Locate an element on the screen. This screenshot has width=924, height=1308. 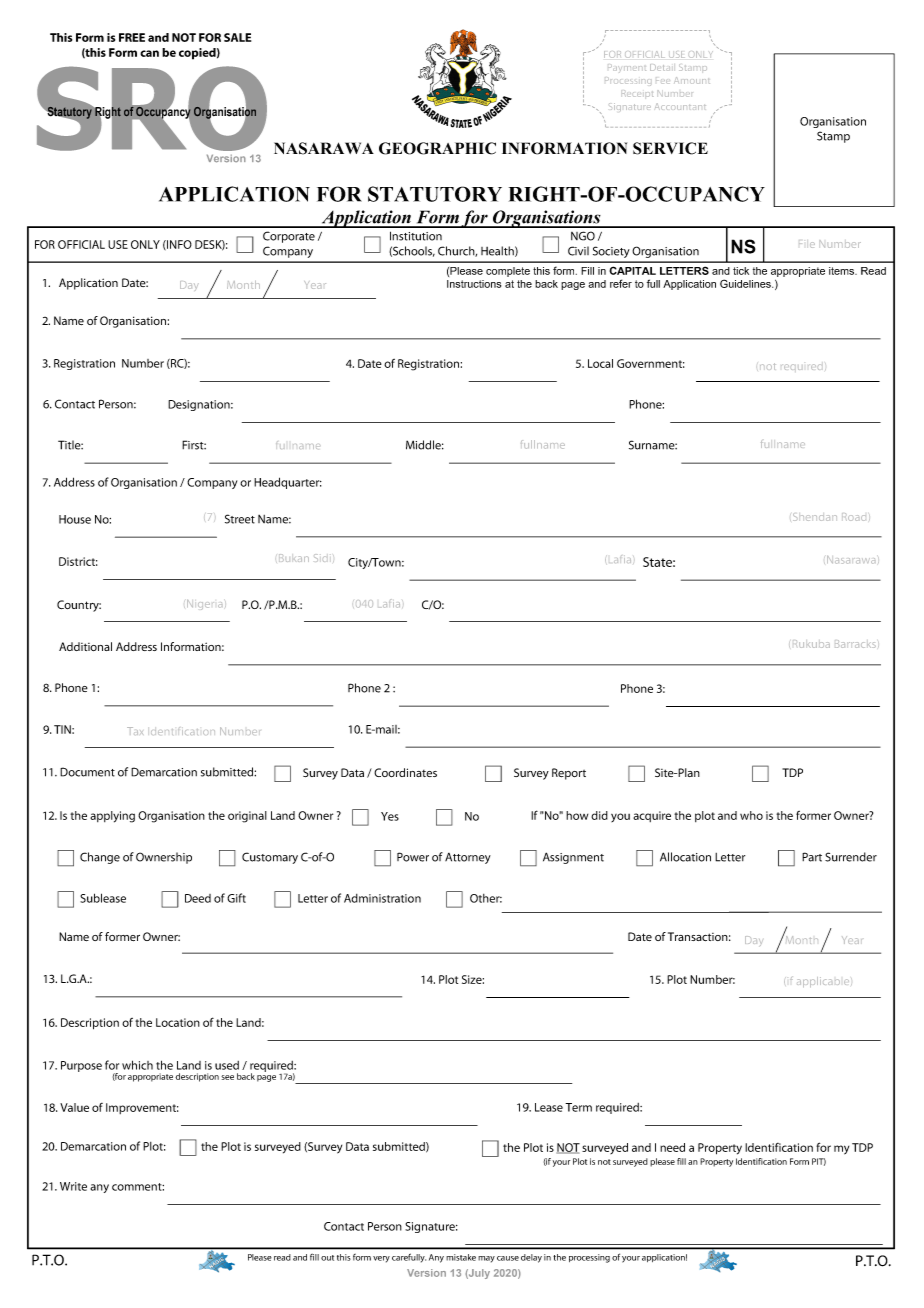
Attorney is located at coordinates (468, 858).
